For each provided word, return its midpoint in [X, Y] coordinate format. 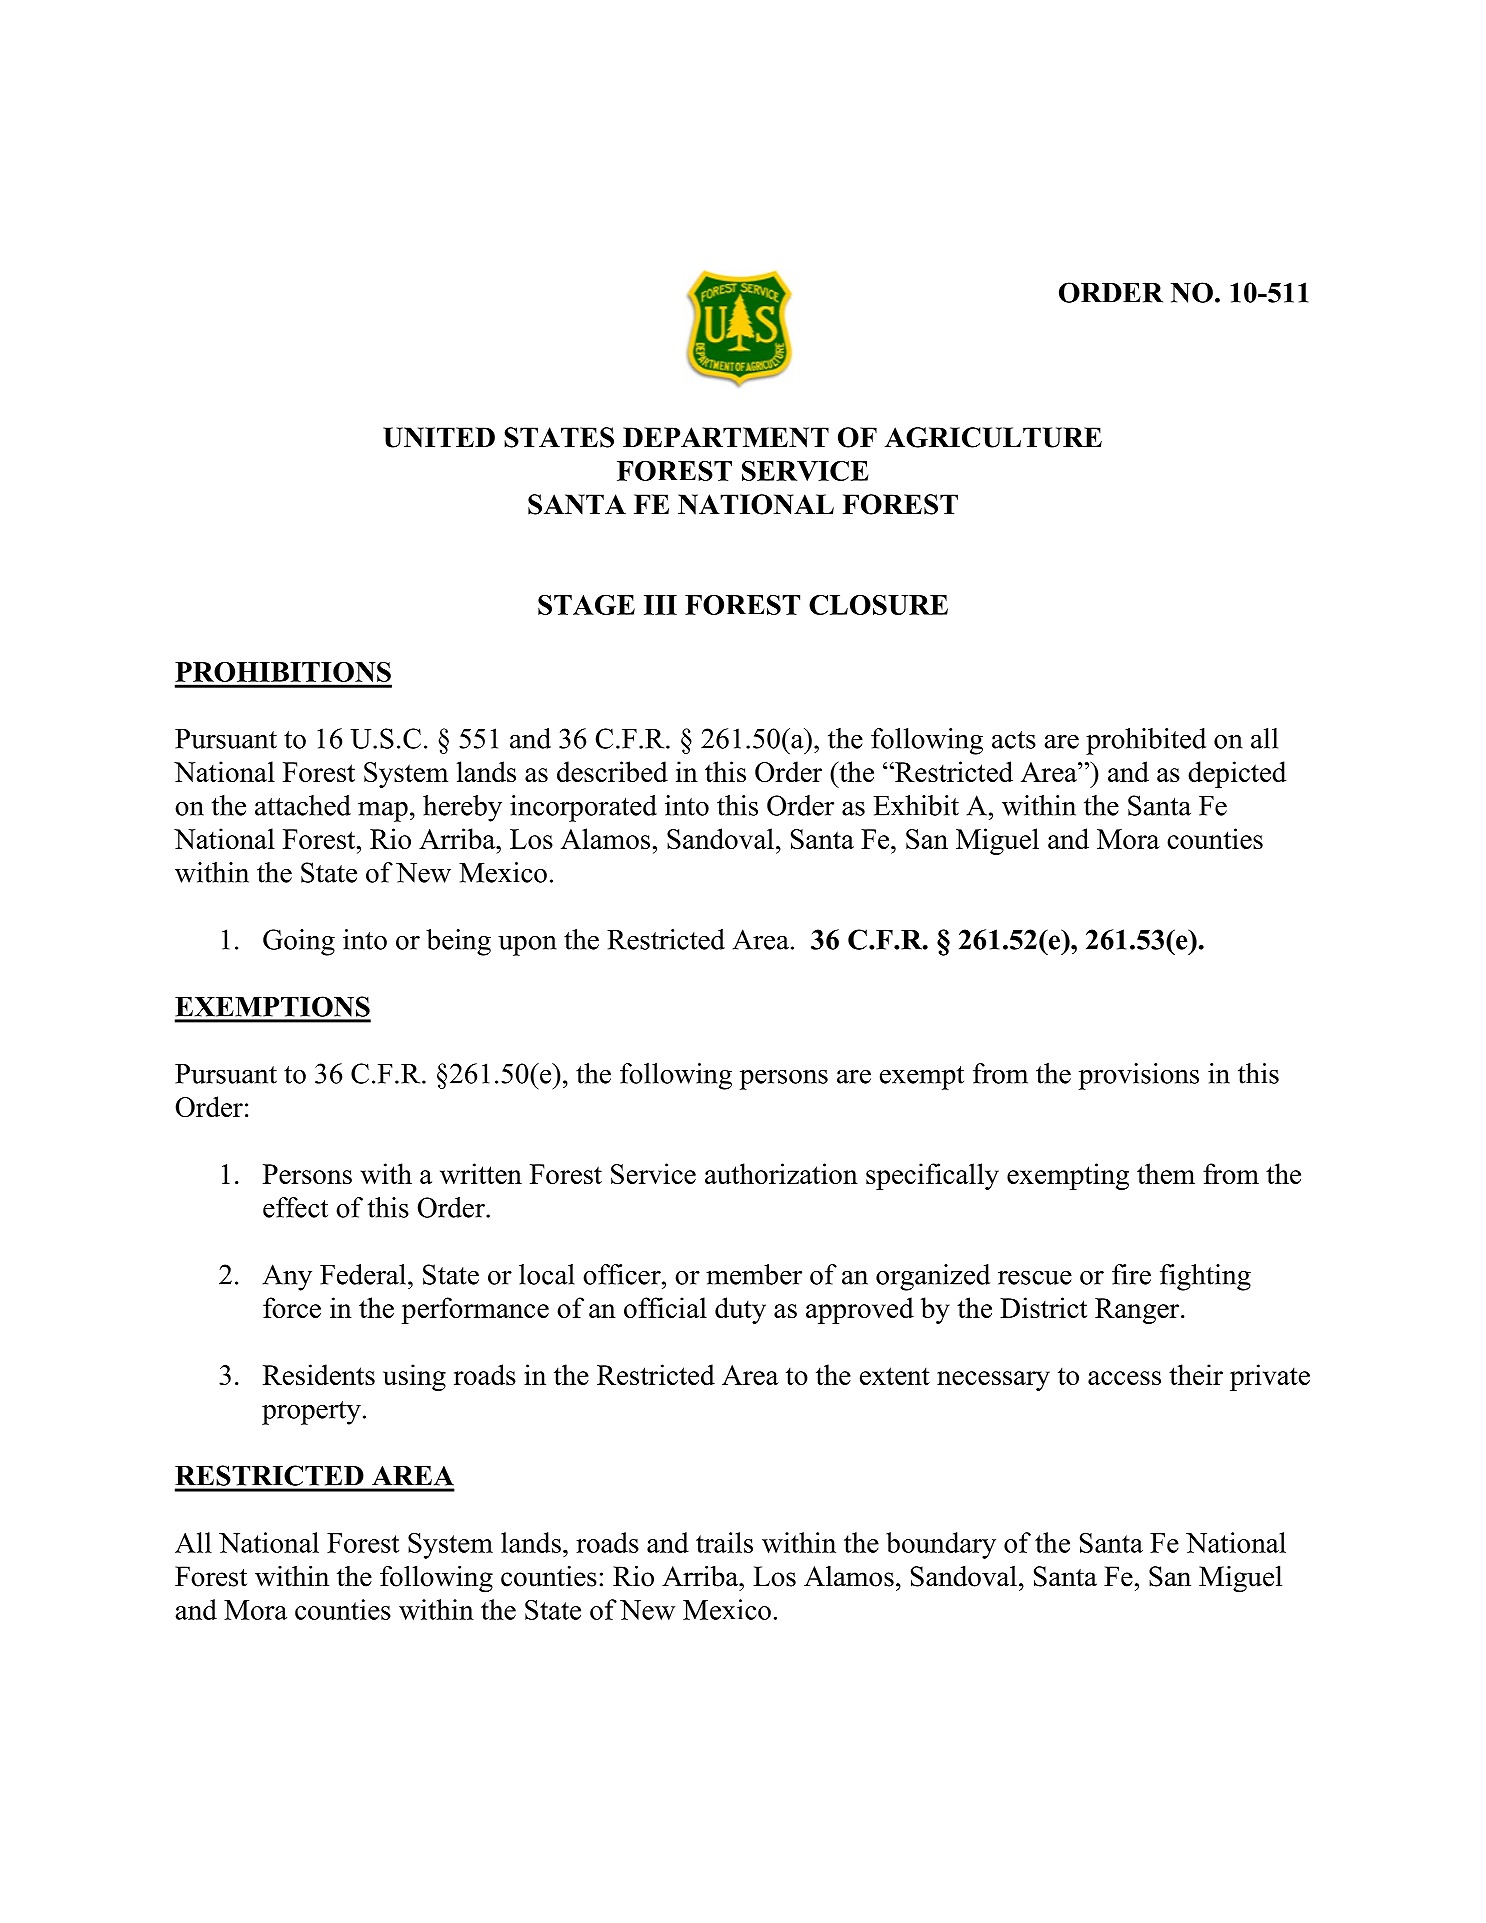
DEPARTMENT [726, 437]
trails [724, 1542]
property [311, 1413]
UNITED [439, 437]
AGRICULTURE [993, 437]
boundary [941, 1545]
